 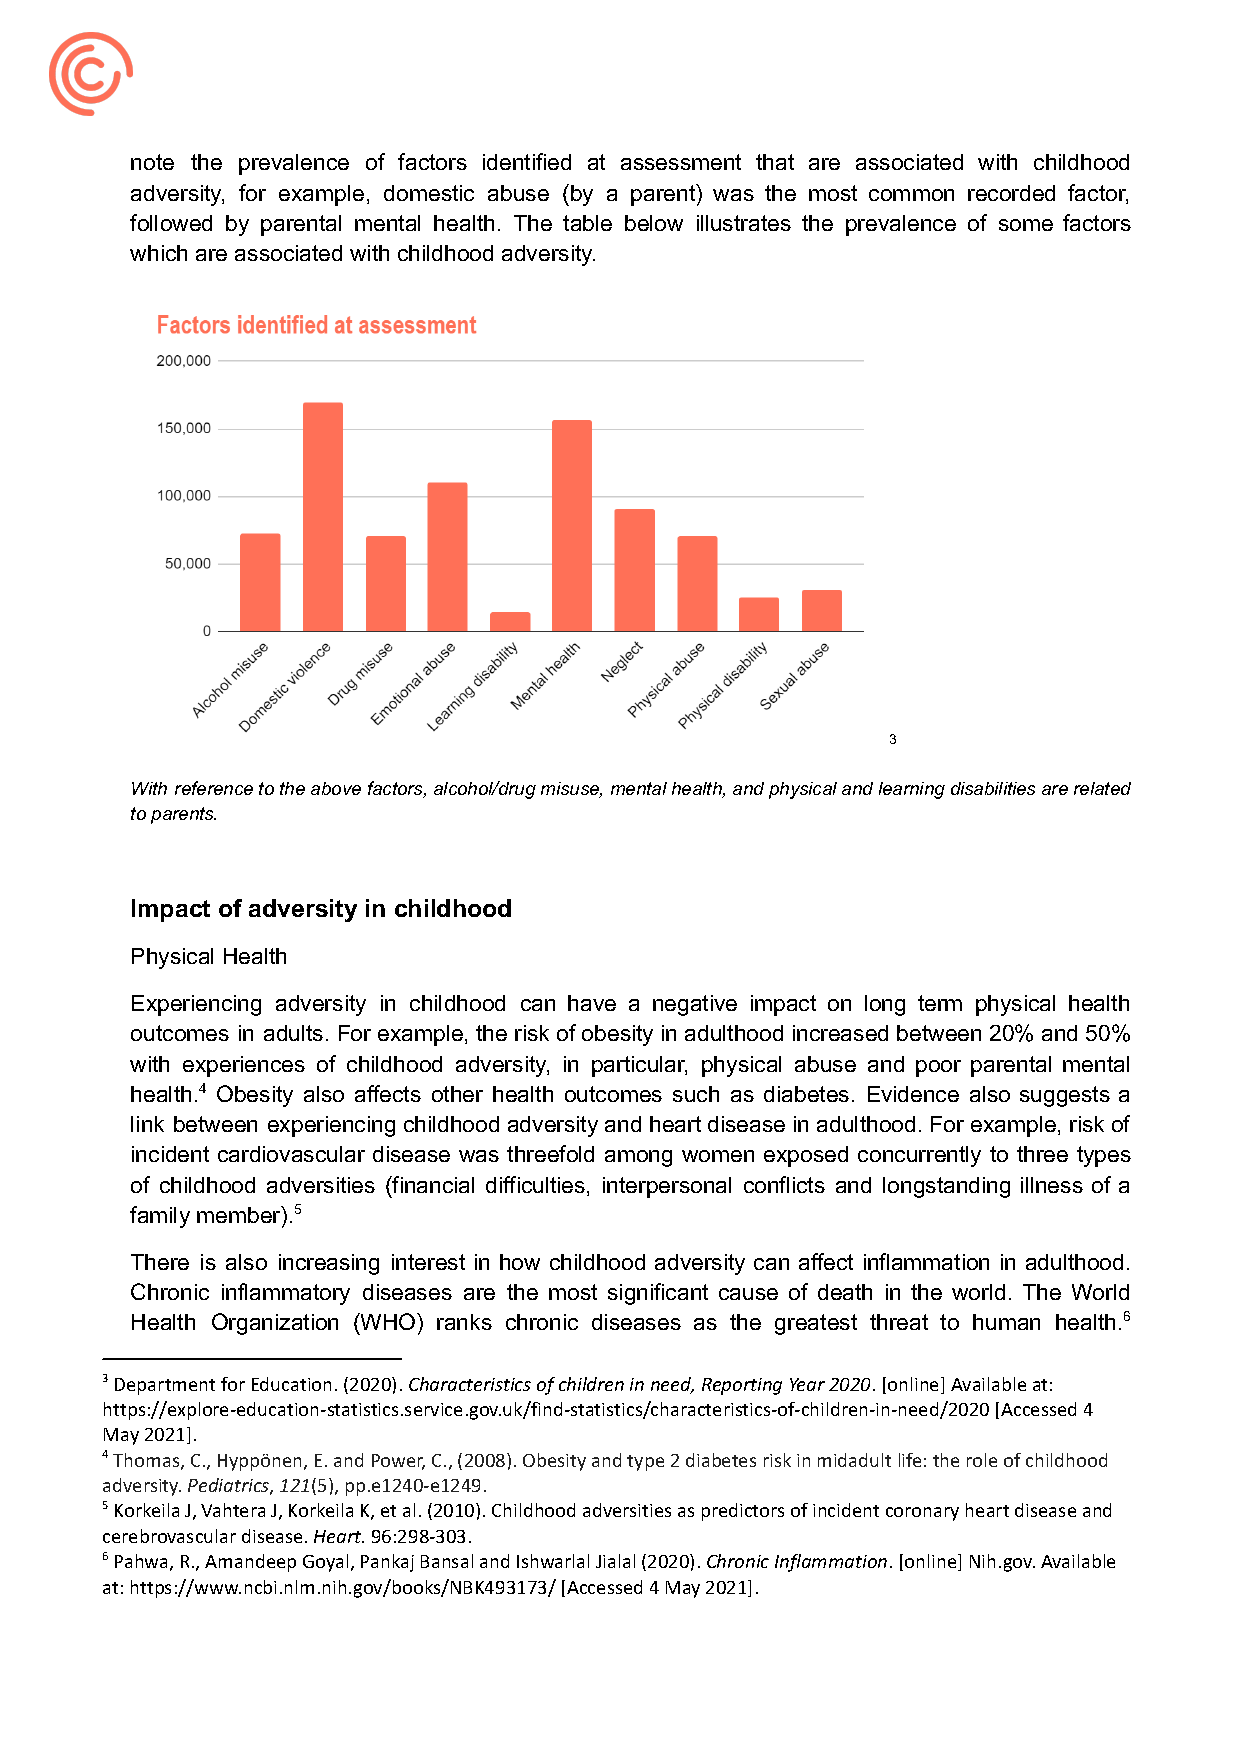 What do you see at coordinates (587, 223) in the screenshot?
I see `table` at bounding box center [587, 223].
